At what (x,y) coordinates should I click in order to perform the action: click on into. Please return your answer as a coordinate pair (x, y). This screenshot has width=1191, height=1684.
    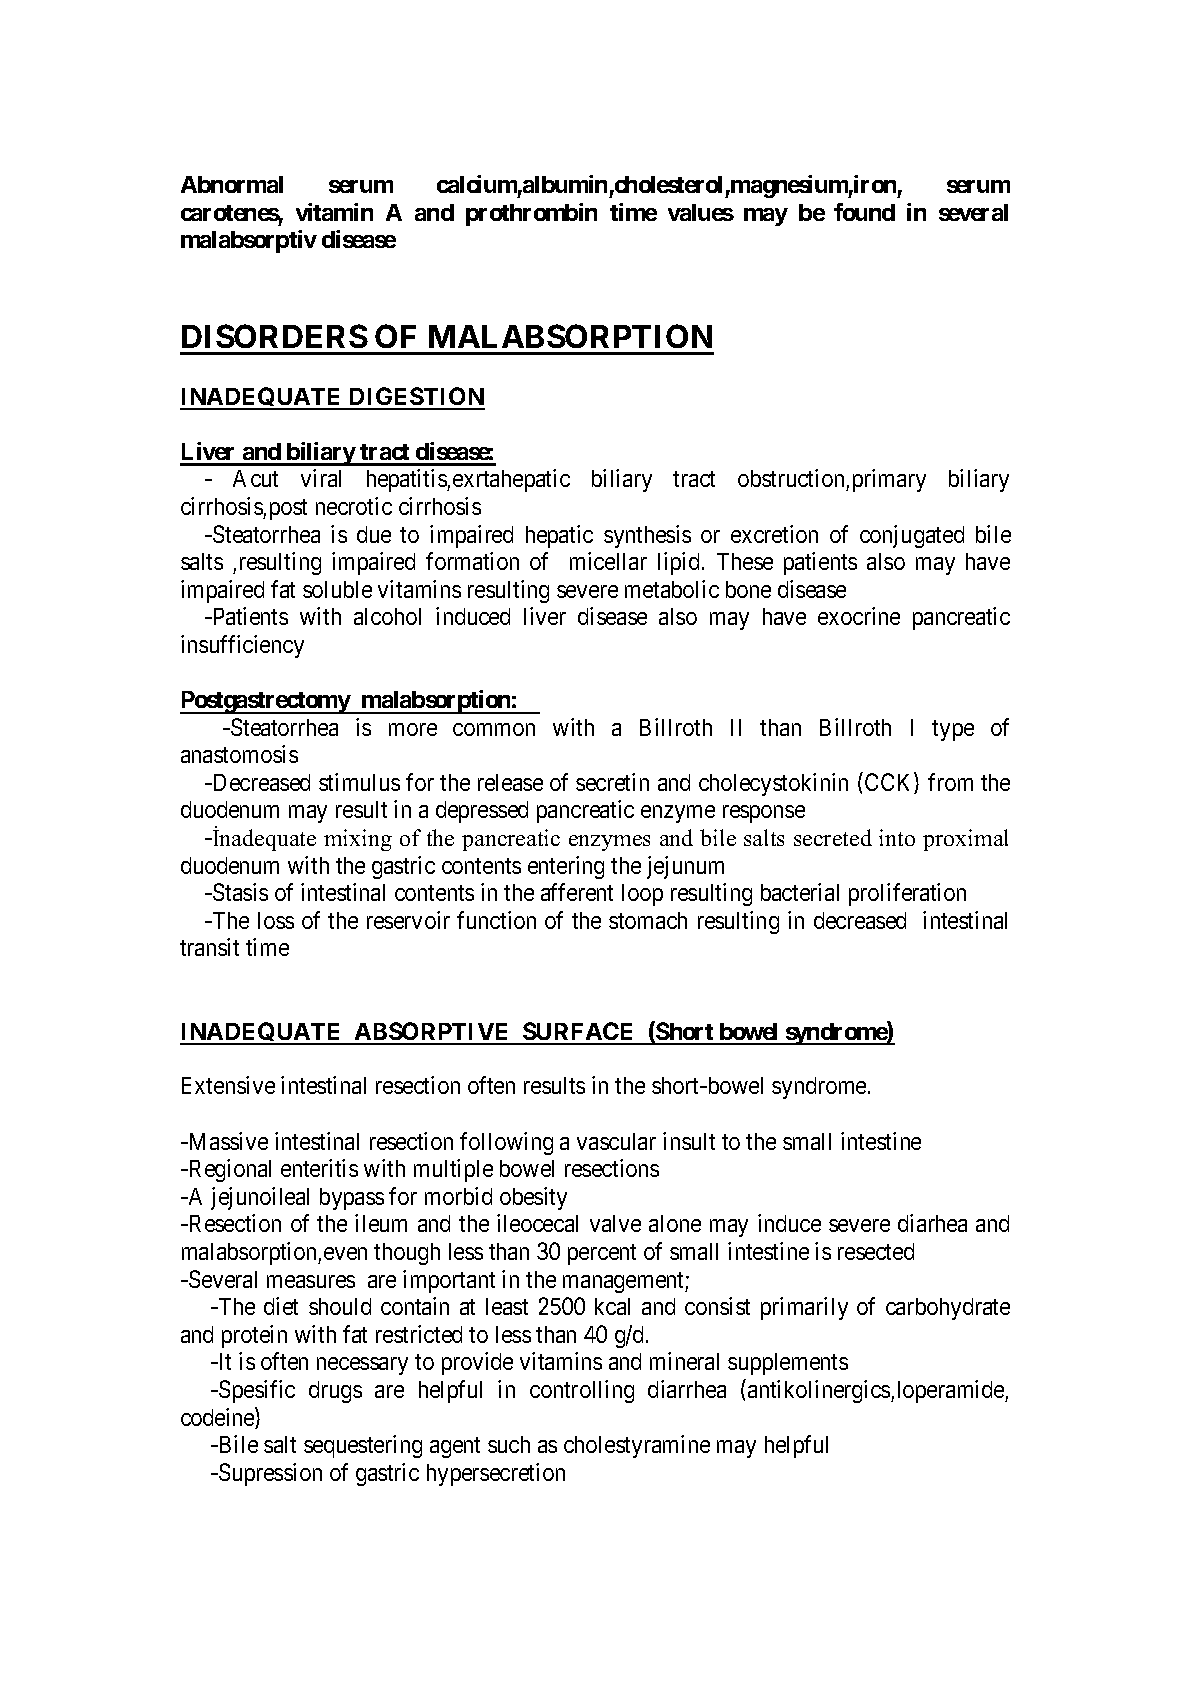
    Looking at the image, I should click on (897, 837).
